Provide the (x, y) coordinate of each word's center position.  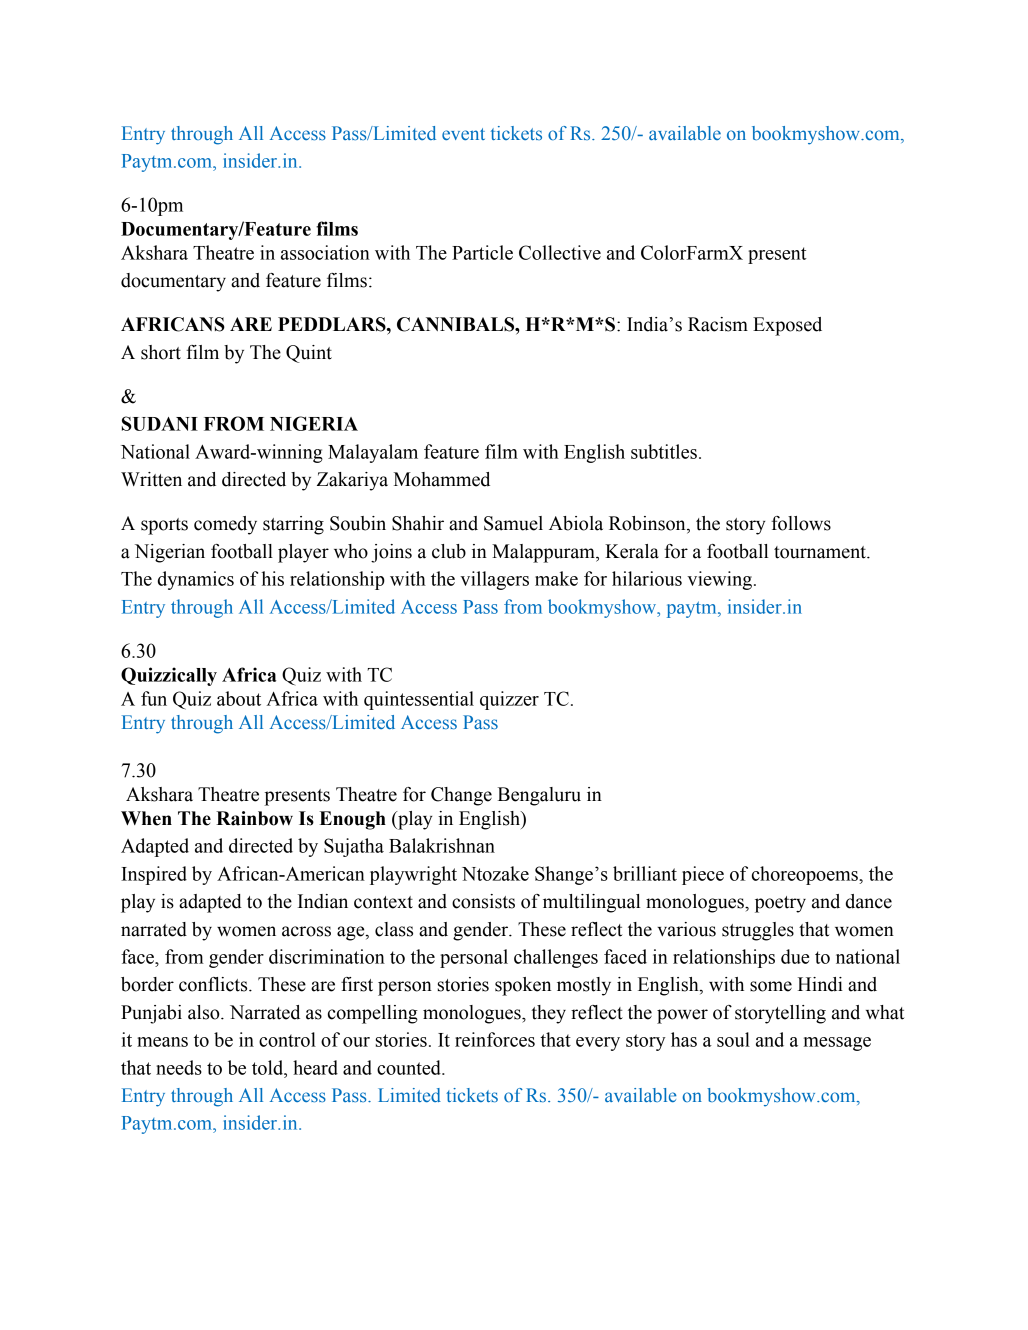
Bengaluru (539, 796)
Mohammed (442, 479)
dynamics (196, 580)
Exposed (787, 326)
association (325, 252)
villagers (494, 580)
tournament (821, 552)
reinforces (495, 1039)
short (161, 352)
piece (703, 875)
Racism (718, 324)
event (463, 134)
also (205, 1012)
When (146, 818)
